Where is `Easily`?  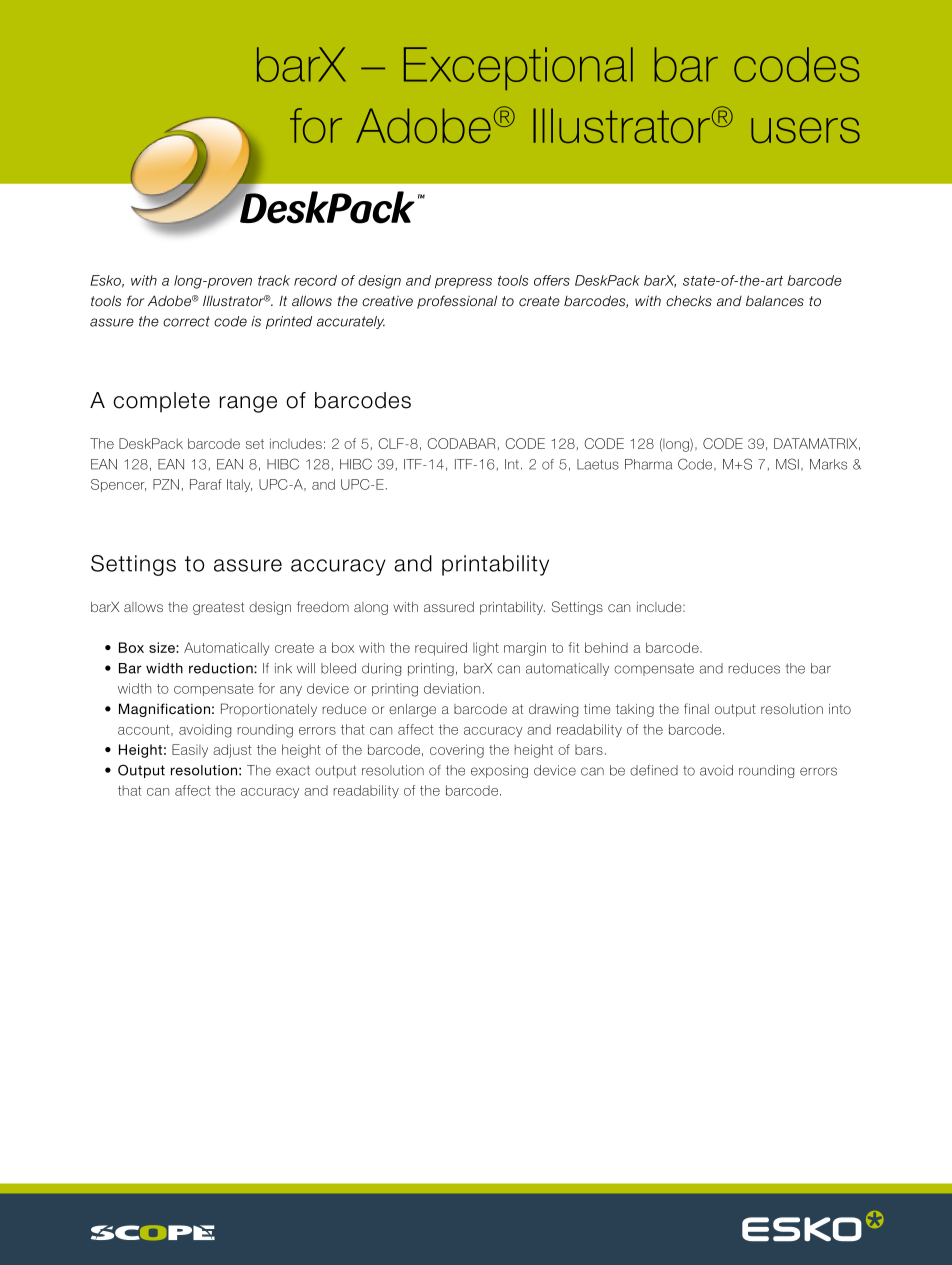 Easily is located at coordinates (190, 751).
